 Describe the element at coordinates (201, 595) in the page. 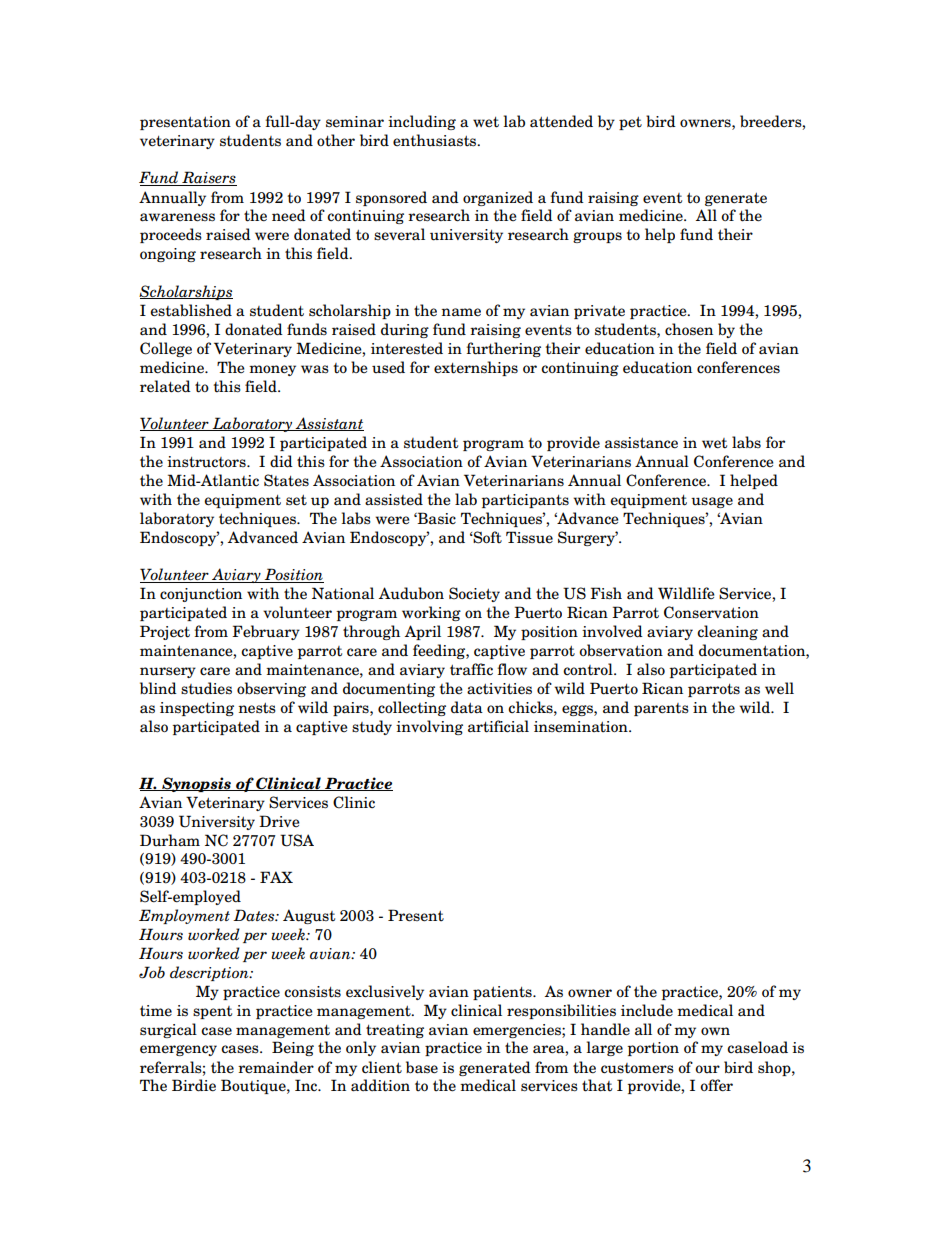

I see `conjunction` at that location.
